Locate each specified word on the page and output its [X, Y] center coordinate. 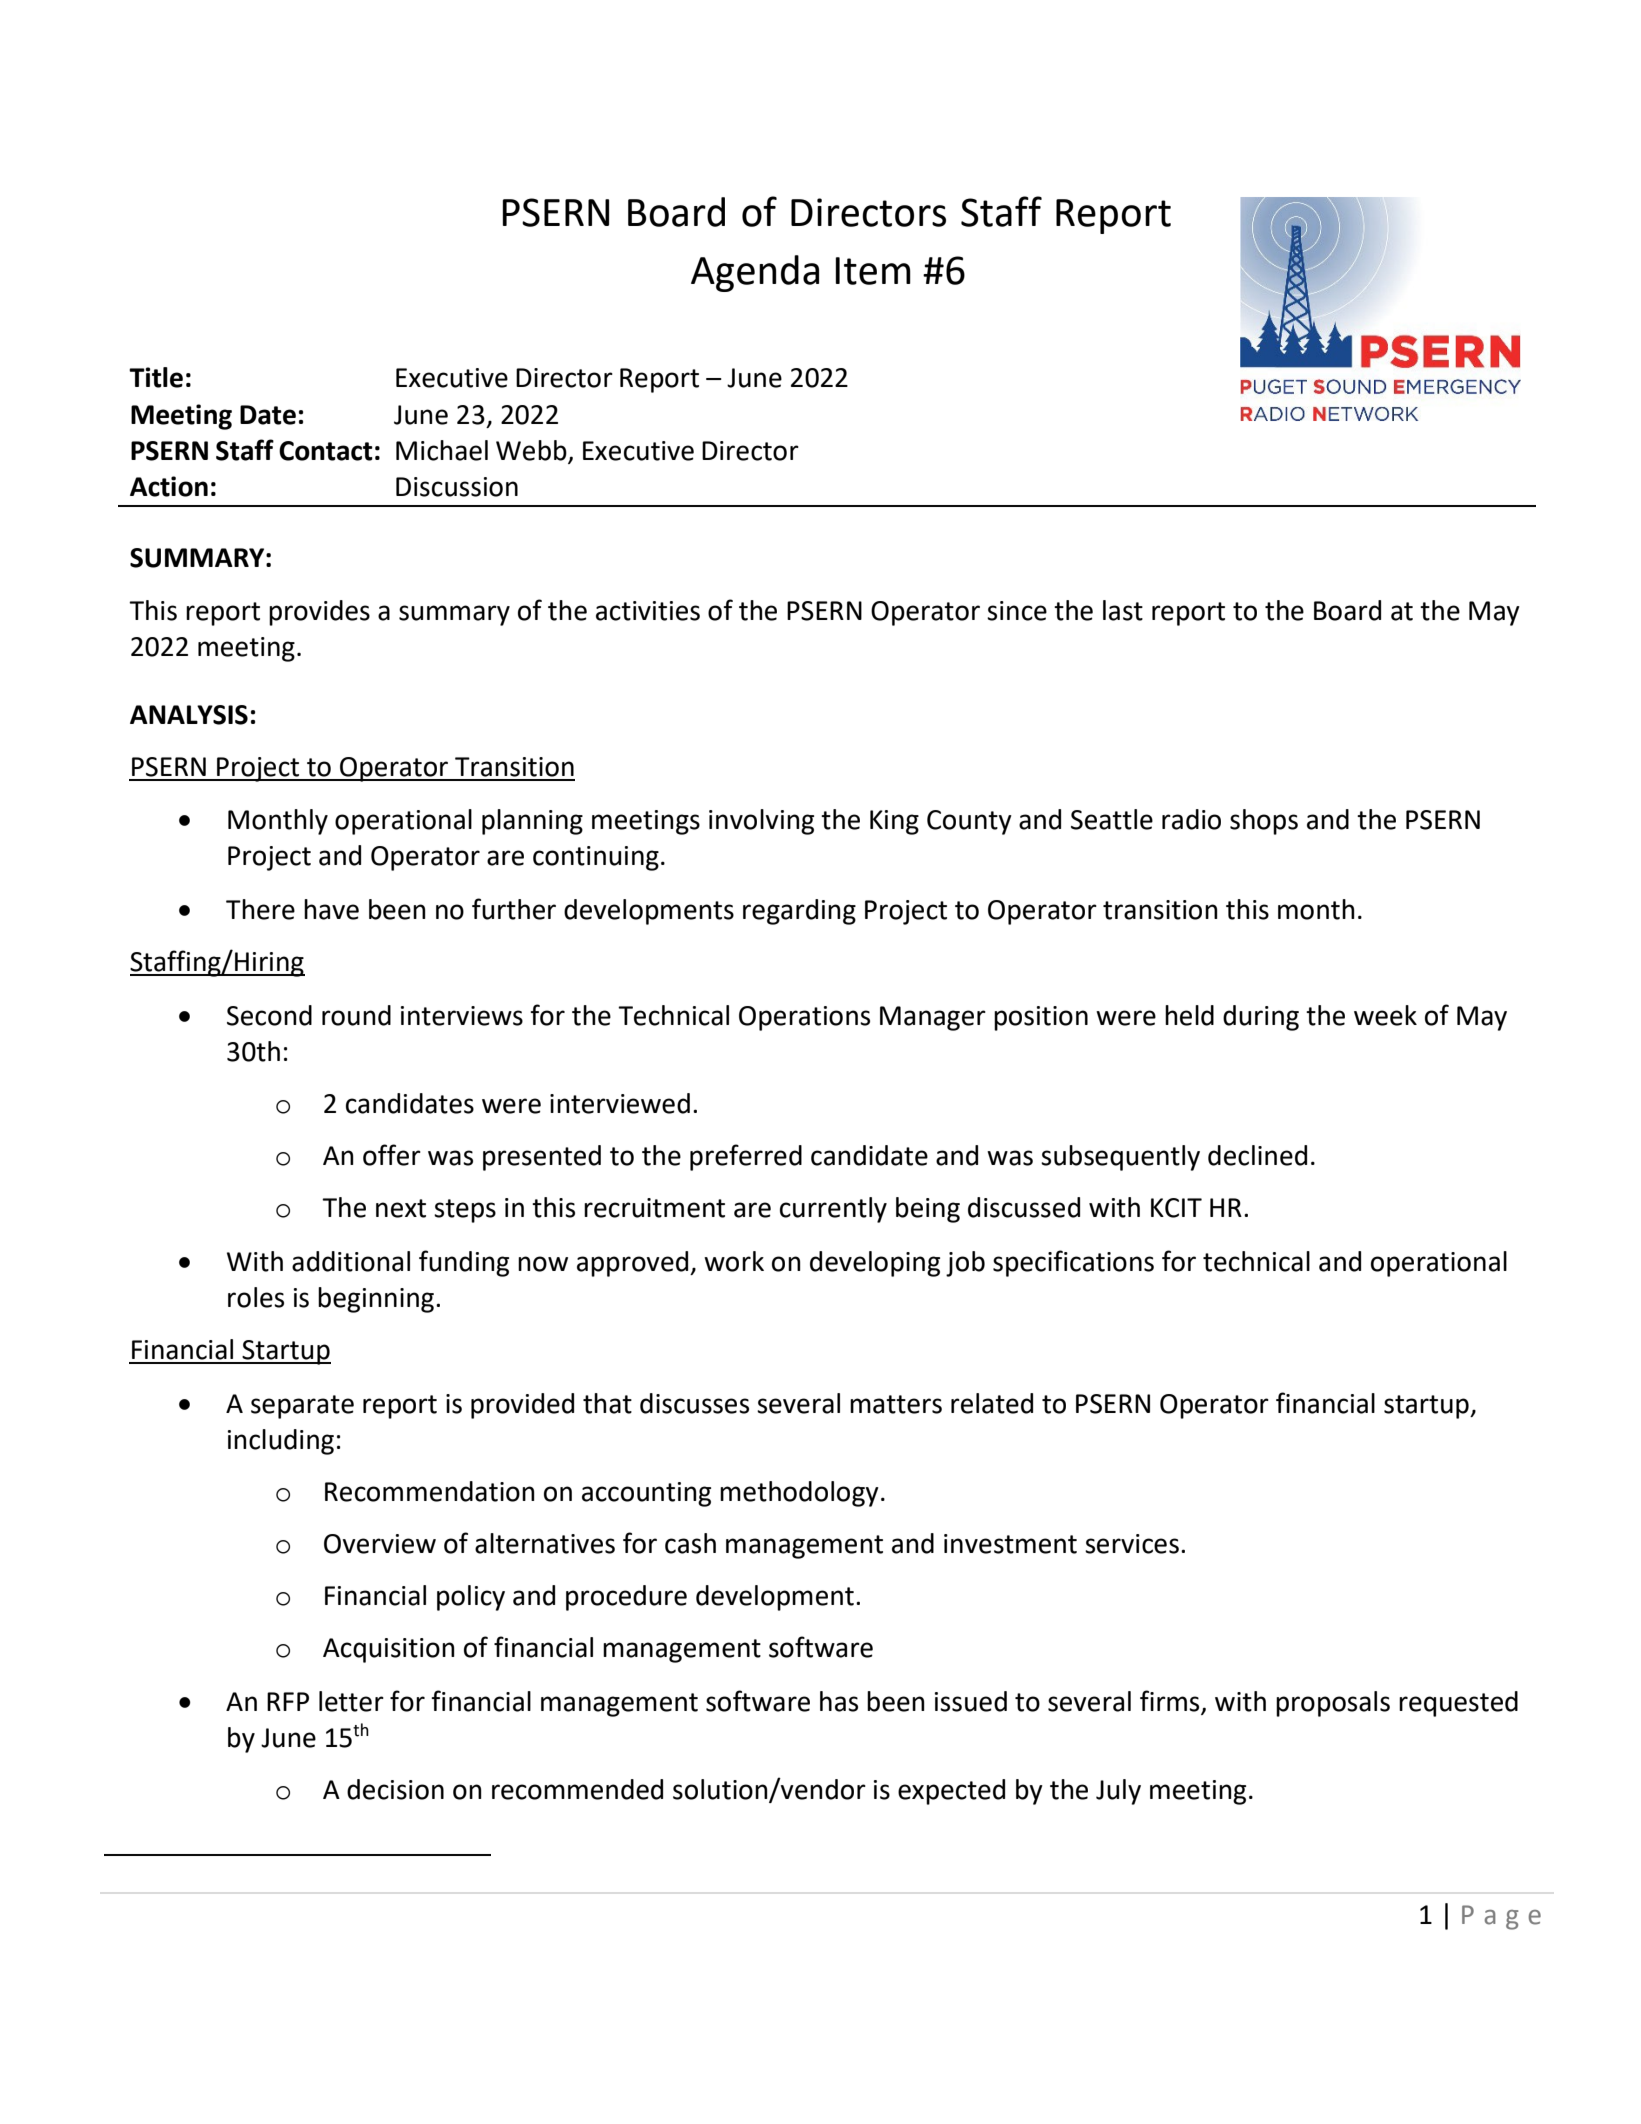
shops [1264, 822]
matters [896, 1404]
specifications [1073, 1263]
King [894, 822]
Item [873, 271]
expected [951, 1792]
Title [156, 377]
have [331, 909]
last [1123, 610]
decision [395, 1789]
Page [1501, 1917]
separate [302, 1407]
